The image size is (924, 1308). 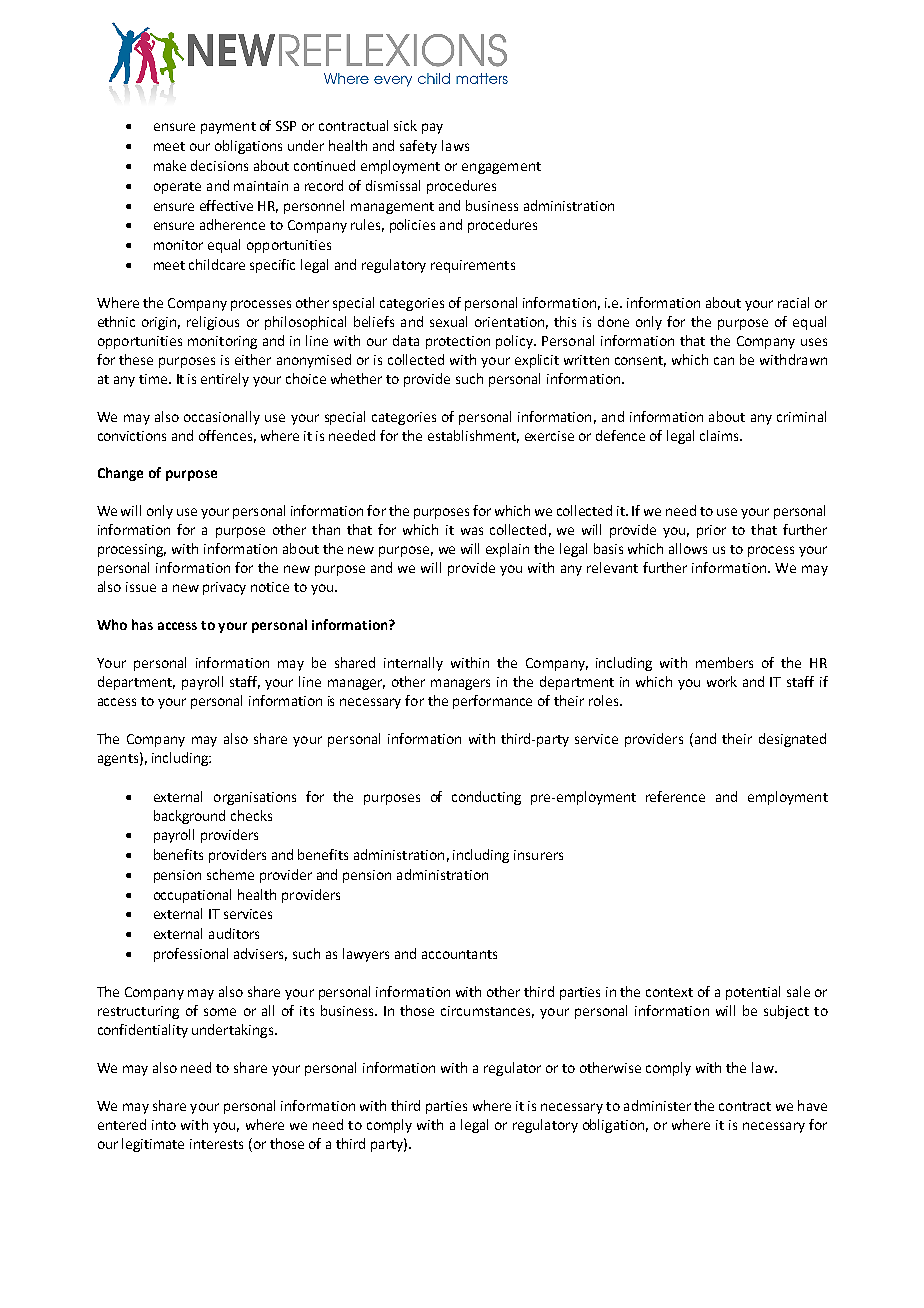 What do you see at coordinates (675, 796) in the screenshot?
I see `reference` at bounding box center [675, 796].
